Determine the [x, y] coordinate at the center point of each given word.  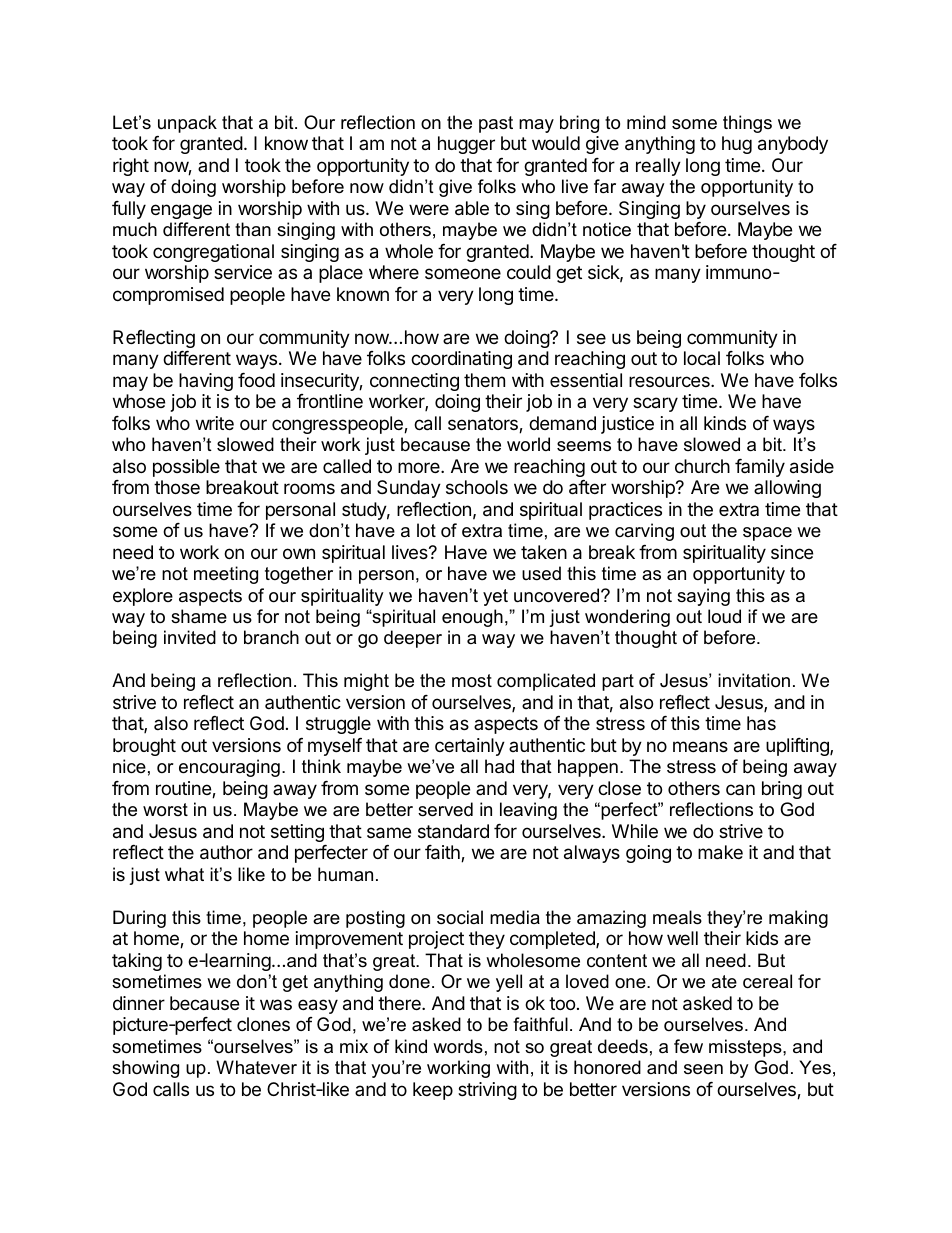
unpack [187, 124]
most [472, 680]
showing [145, 1069]
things [747, 124]
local [702, 358]
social [460, 917]
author [226, 852]
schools [477, 487]
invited [190, 637]
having [206, 382]
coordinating [461, 360]
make [720, 852]
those [177, 487]
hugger [466, 145]
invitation [754, 680]
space [767, 534]
